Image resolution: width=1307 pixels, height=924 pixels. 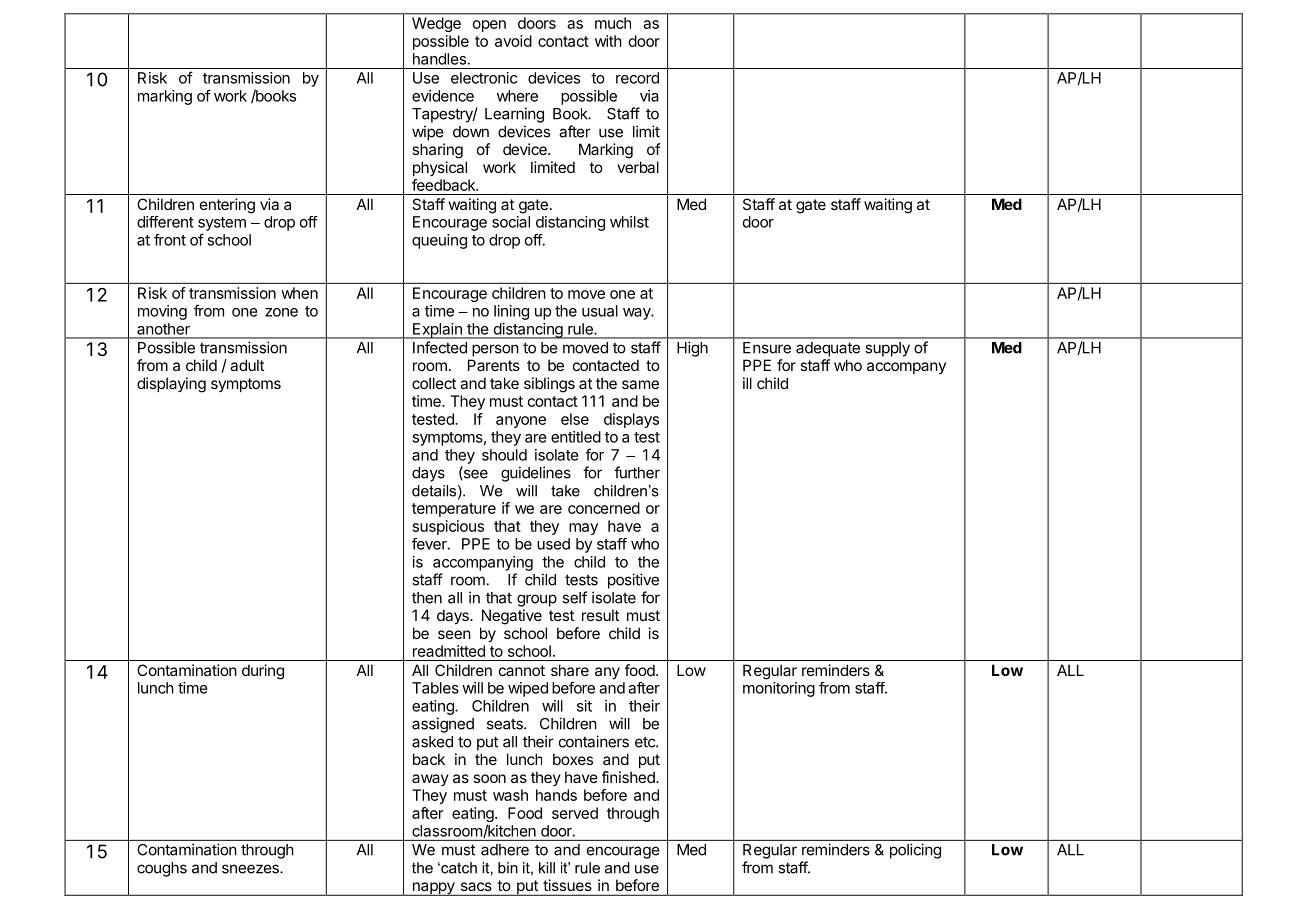 I want to click on monitoring, so click(x=779, y=689).
